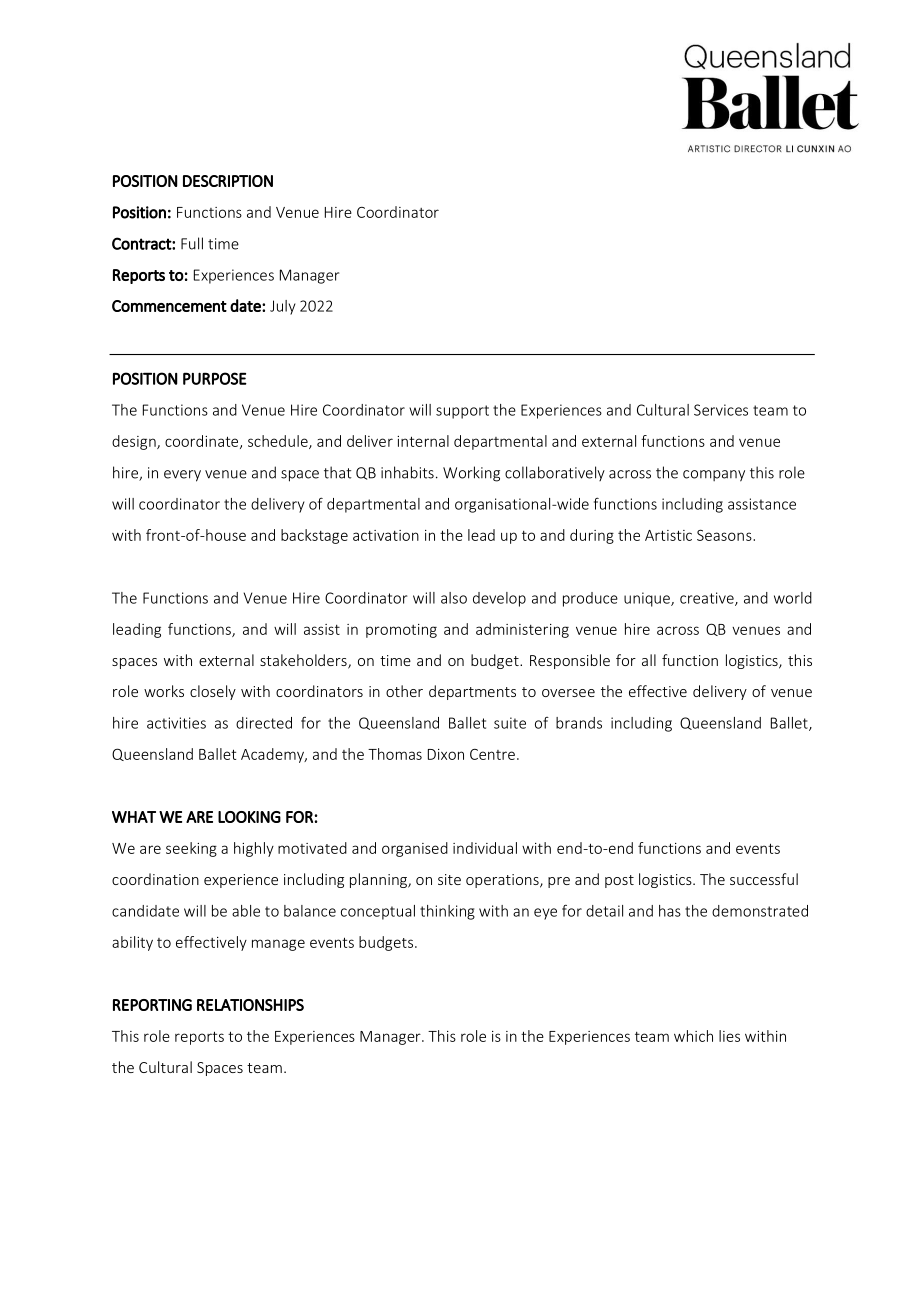 The width and height of the screenshot is (924, 1308). Describe the element at coordinates (764, 879) in the screenshot. I see `successful` at that location.
